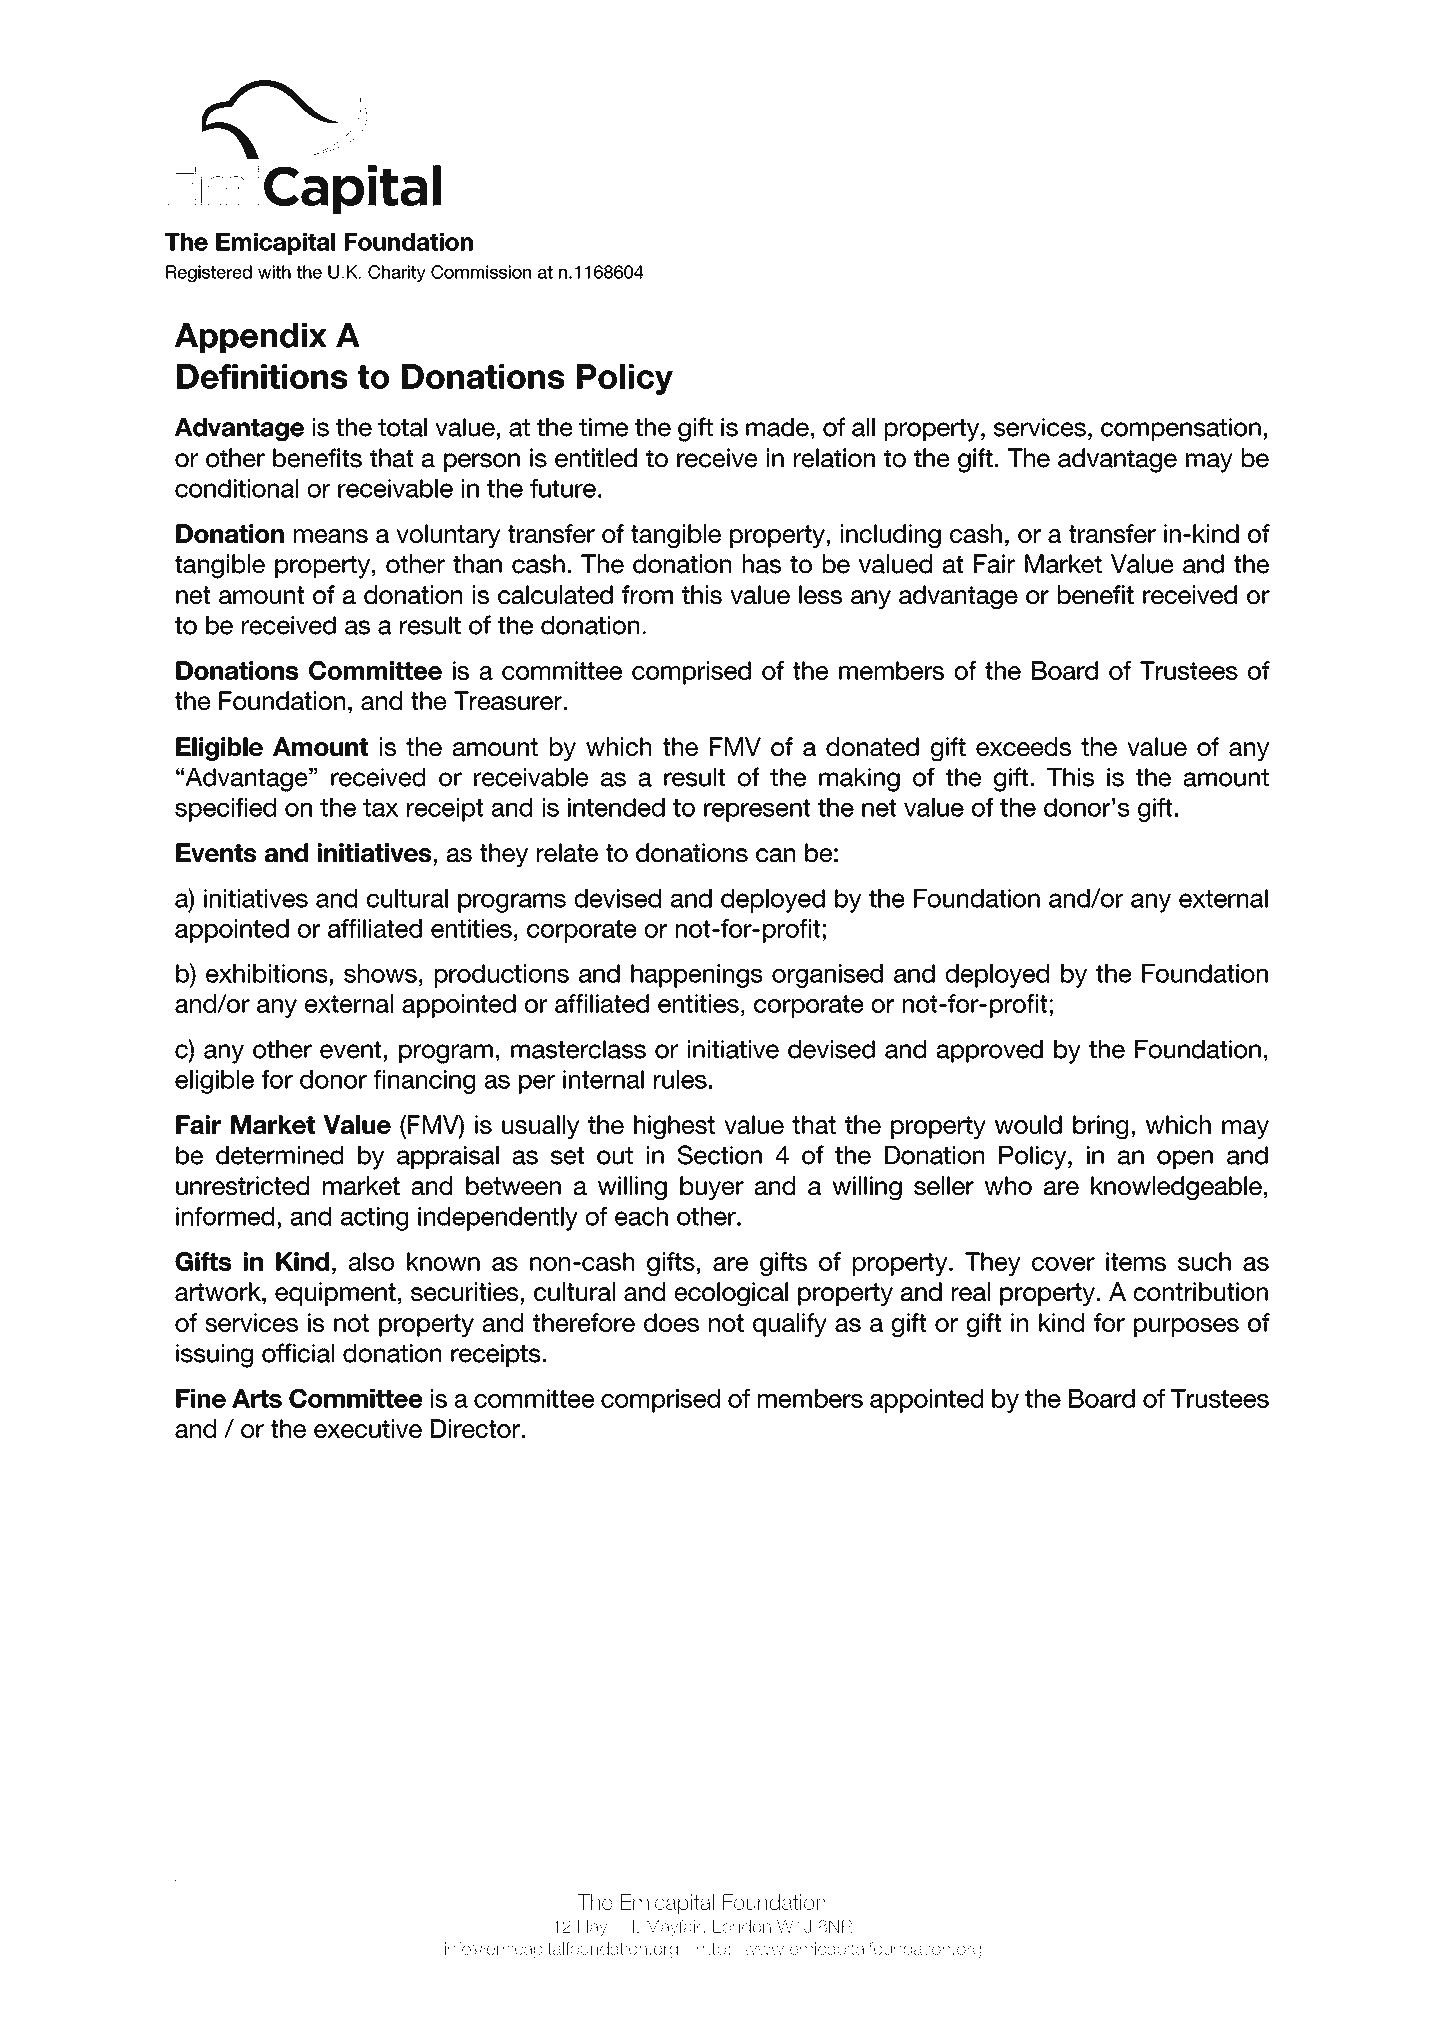 This screenshot has height=2043, width=1444. I want to click on compensation, so click(1181, 429).
